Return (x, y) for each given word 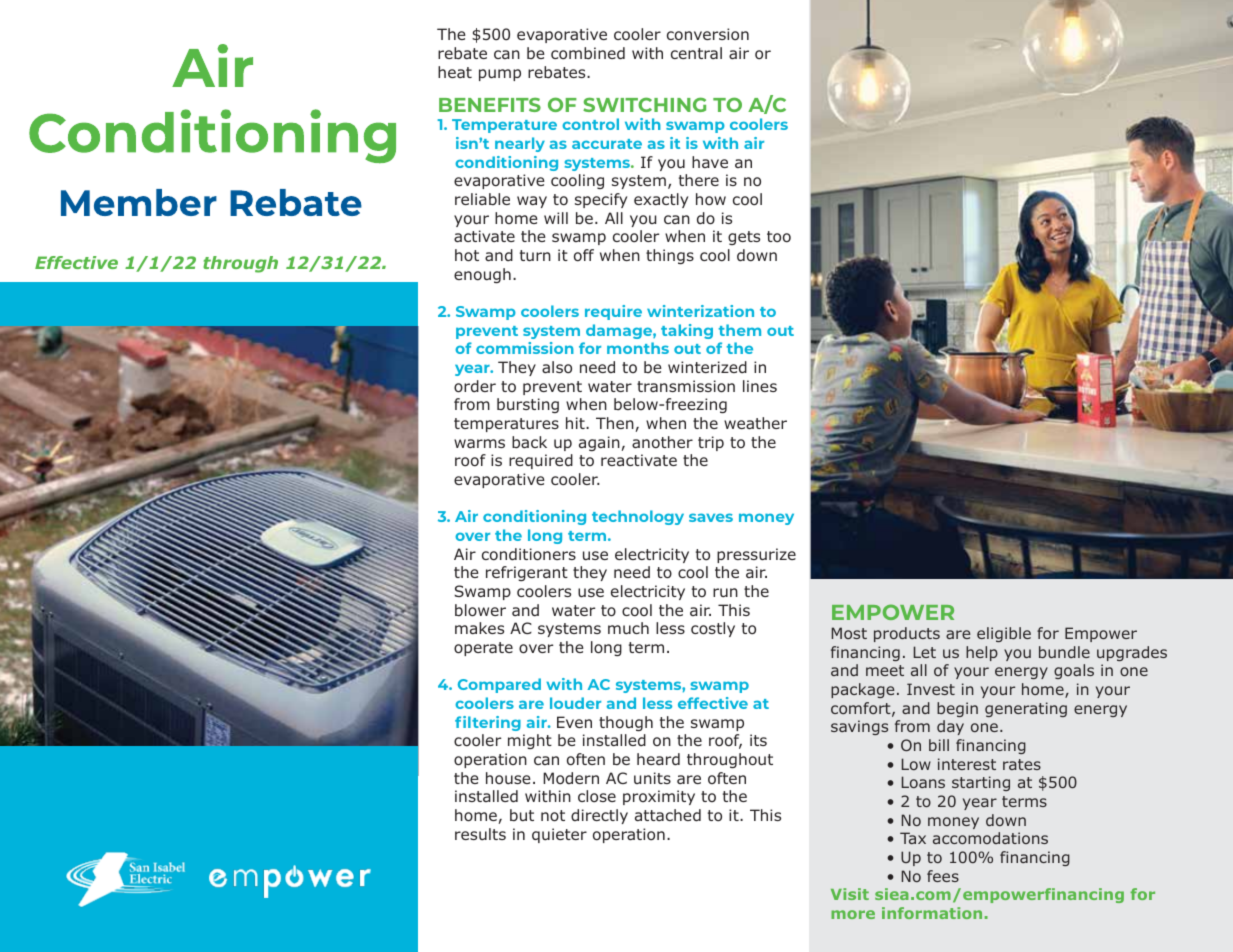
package (862, 690)
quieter (559, 835)
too (779, 237)
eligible (1004, 634)
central (696, 53)
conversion (708, 34)
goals (1074, 671)
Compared (499, 685)
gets (744, 238)
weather (755, 423)
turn (535, 255)
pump (500, 75)
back (529, 442)
